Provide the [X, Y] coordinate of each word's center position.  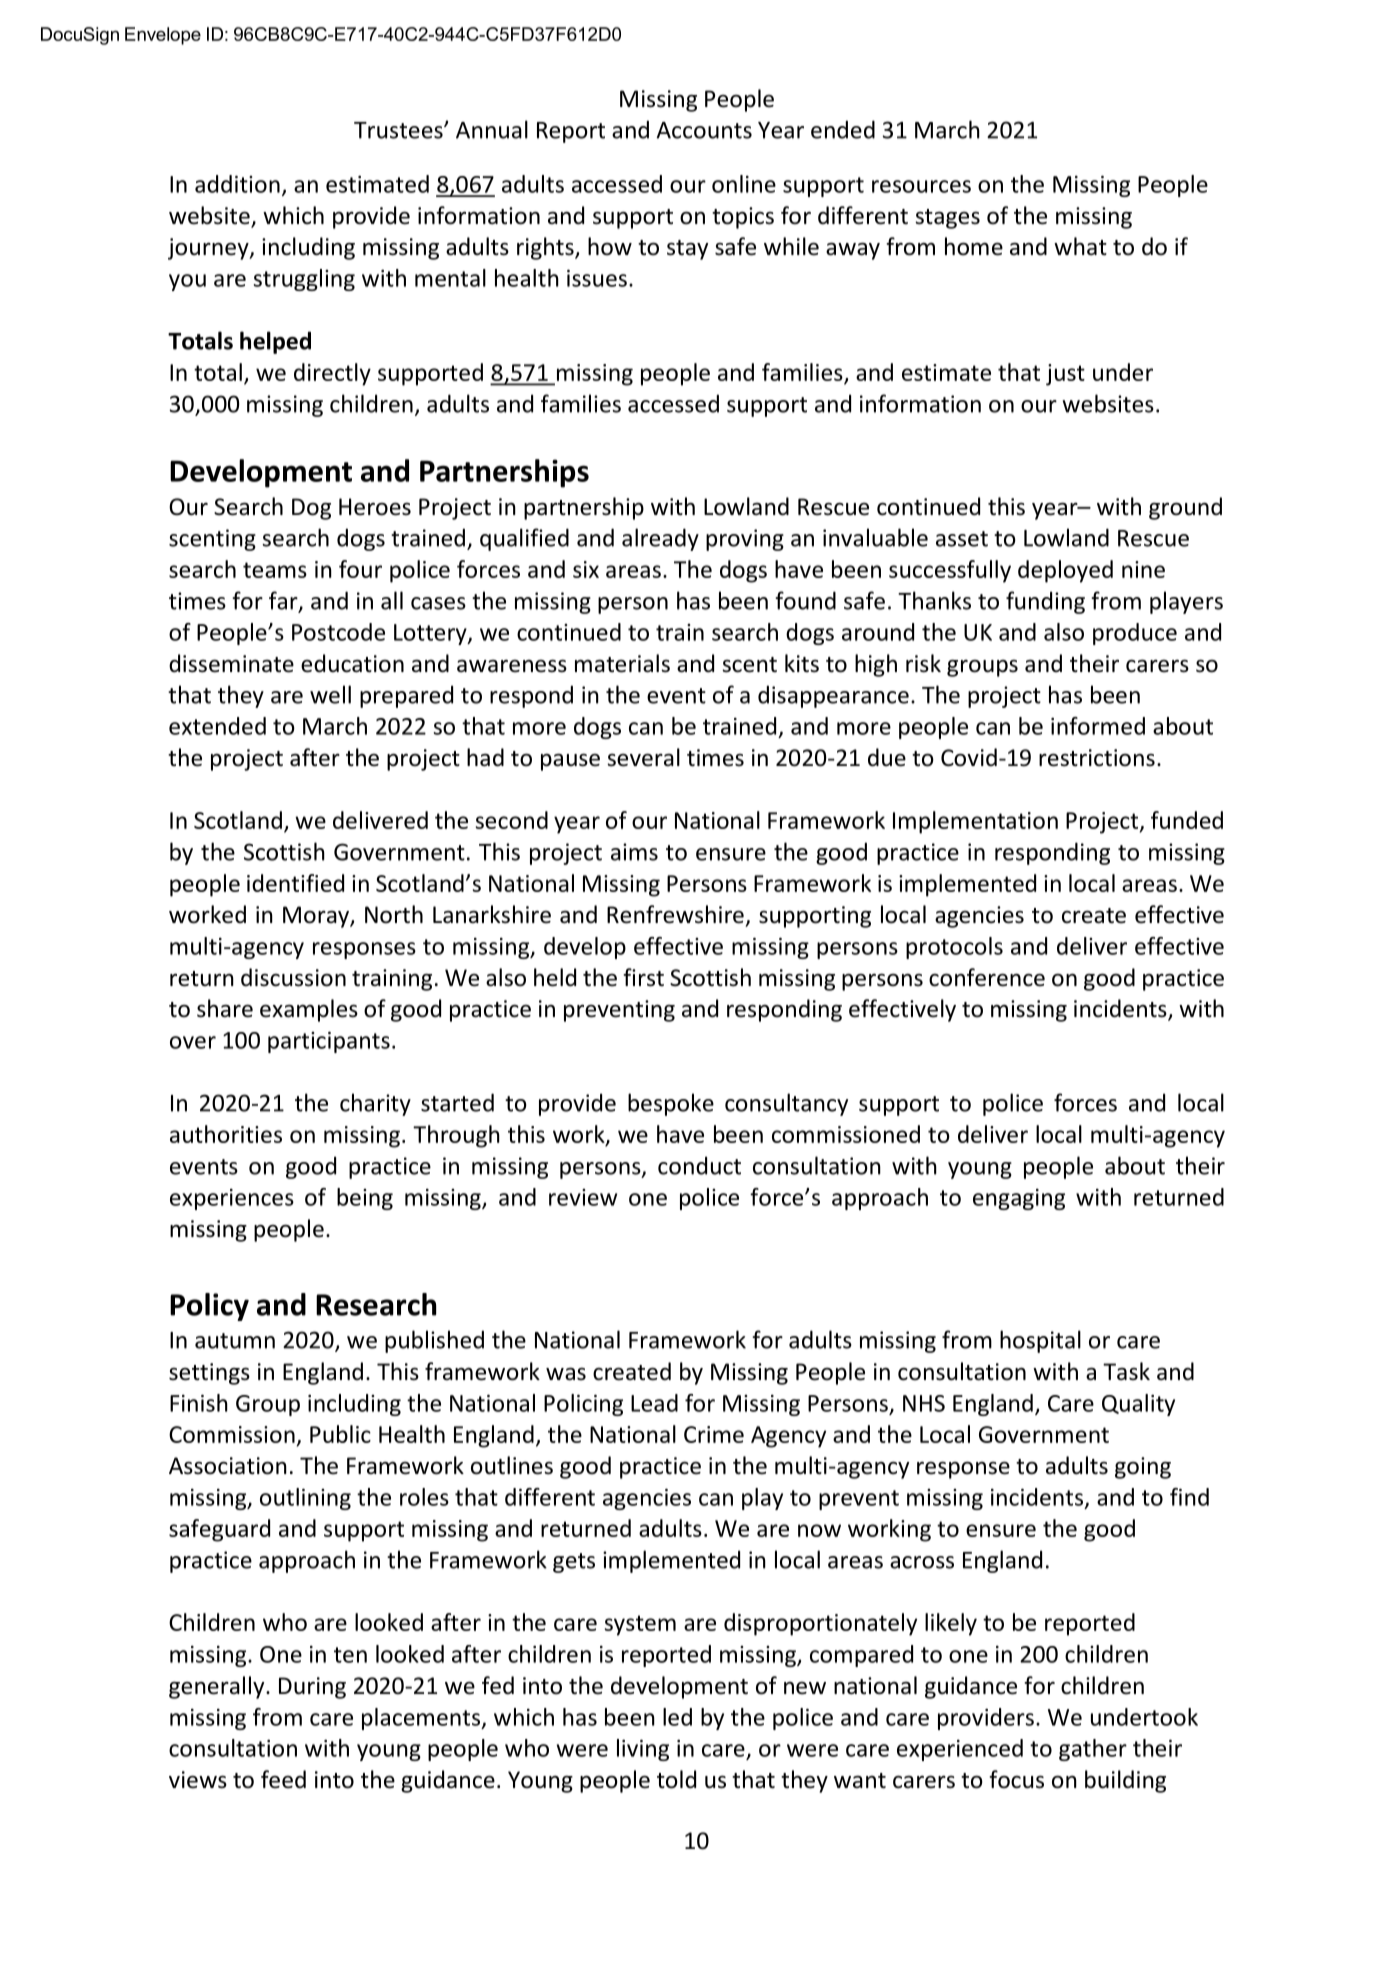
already [660, 539]
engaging [1019, 1199]
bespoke [671, 1104]
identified [295, 883]
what [1080, 246]
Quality [1138, 1405]
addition [237, 184]
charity [375, 1104]
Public [340, 1434]
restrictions [1097, 758]
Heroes [375, 507]
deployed [1065, 571]
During [312, 1688]
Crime [714, 1434]
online [744, 184]
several [643, 757]
